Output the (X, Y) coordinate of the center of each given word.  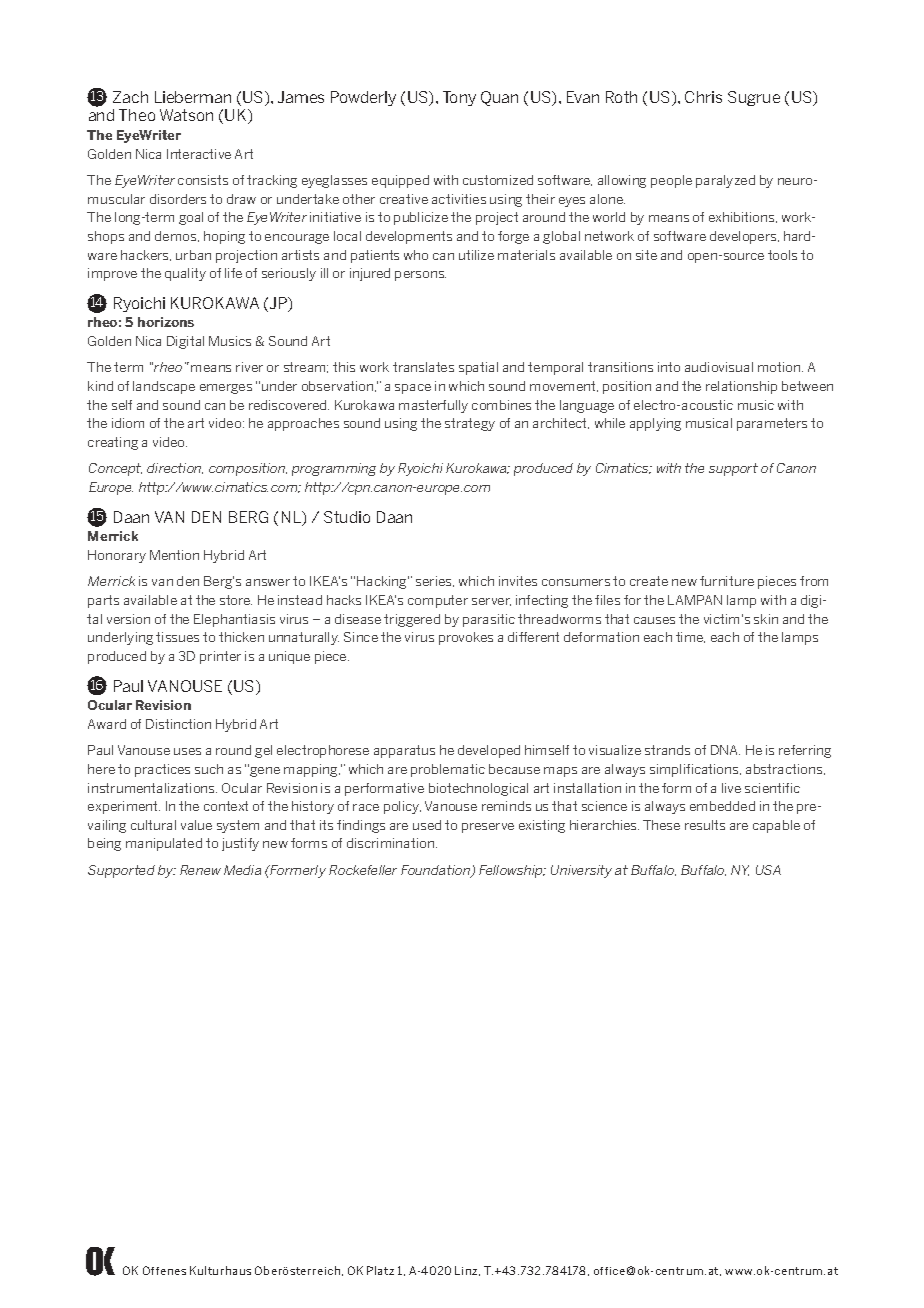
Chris (703, 97)
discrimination (392, 843)
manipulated (164, 844)
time (690, 637)
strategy (470, 424)
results (705, 825)
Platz (380, 1270)
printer (220, 657)
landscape (164, 387)
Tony (459, 98)
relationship (741, 387)
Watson (186, 115)
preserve (488, 828)
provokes (466, 638)
